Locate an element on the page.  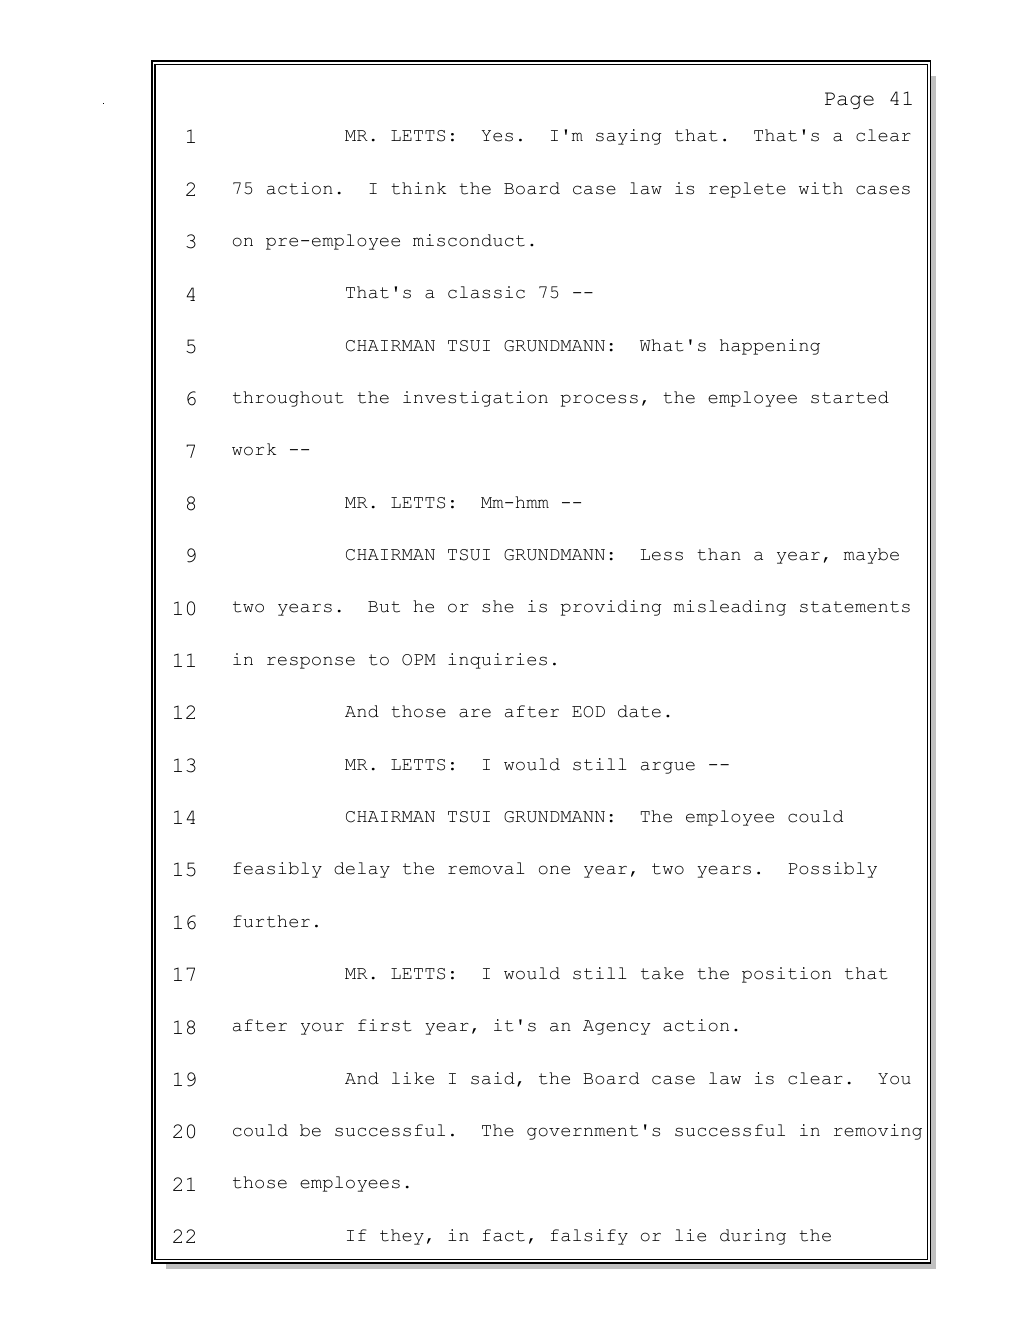
they is located at coordinates (402, 1237).
